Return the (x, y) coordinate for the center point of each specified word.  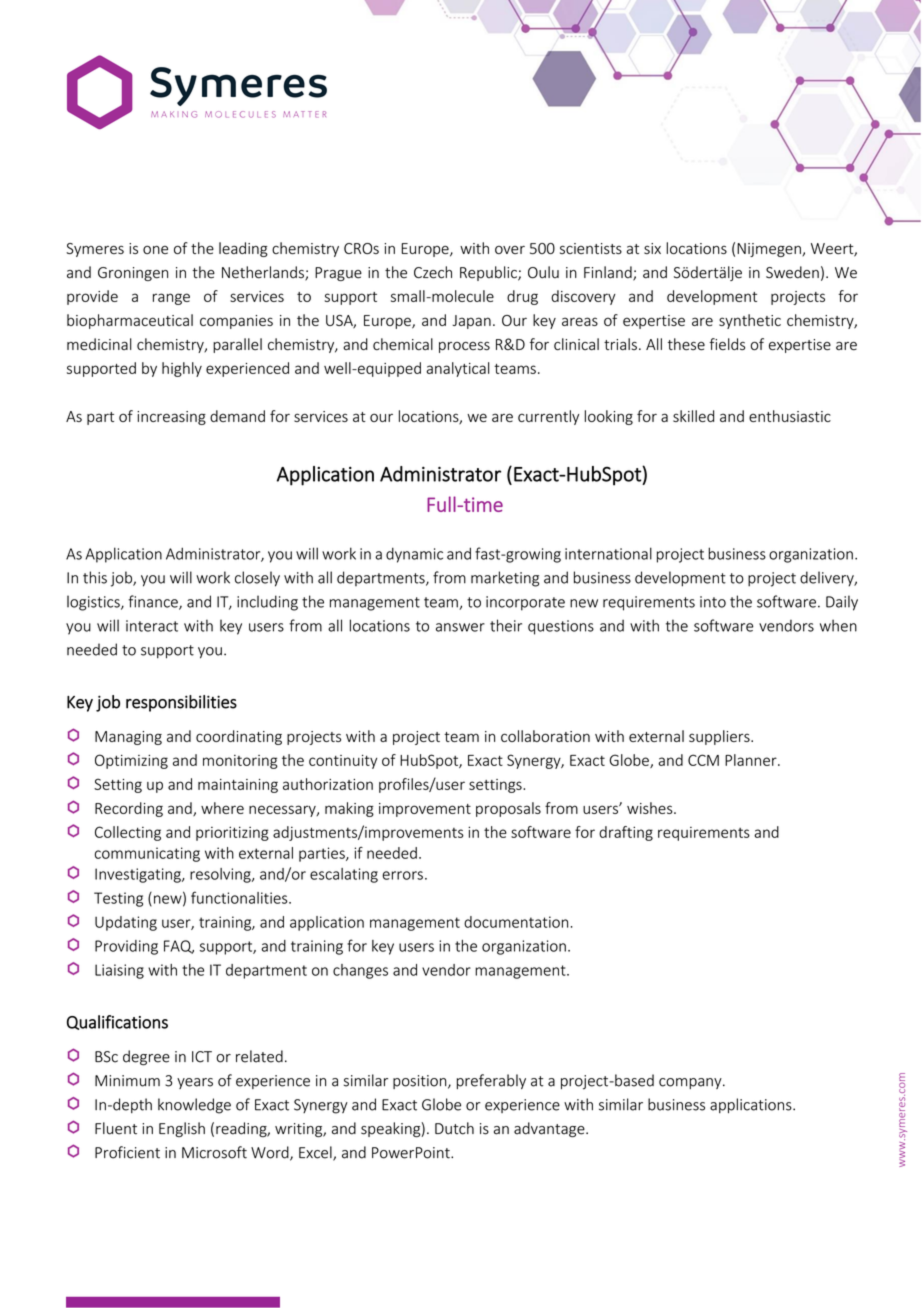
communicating (147, 854)
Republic (489, 273)
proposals (508, 809)
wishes (651, 808)
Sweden (792, 272)
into (713, 602)
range (171, 299)
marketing (505, 579)
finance (154, 602)
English (182, 1129)
